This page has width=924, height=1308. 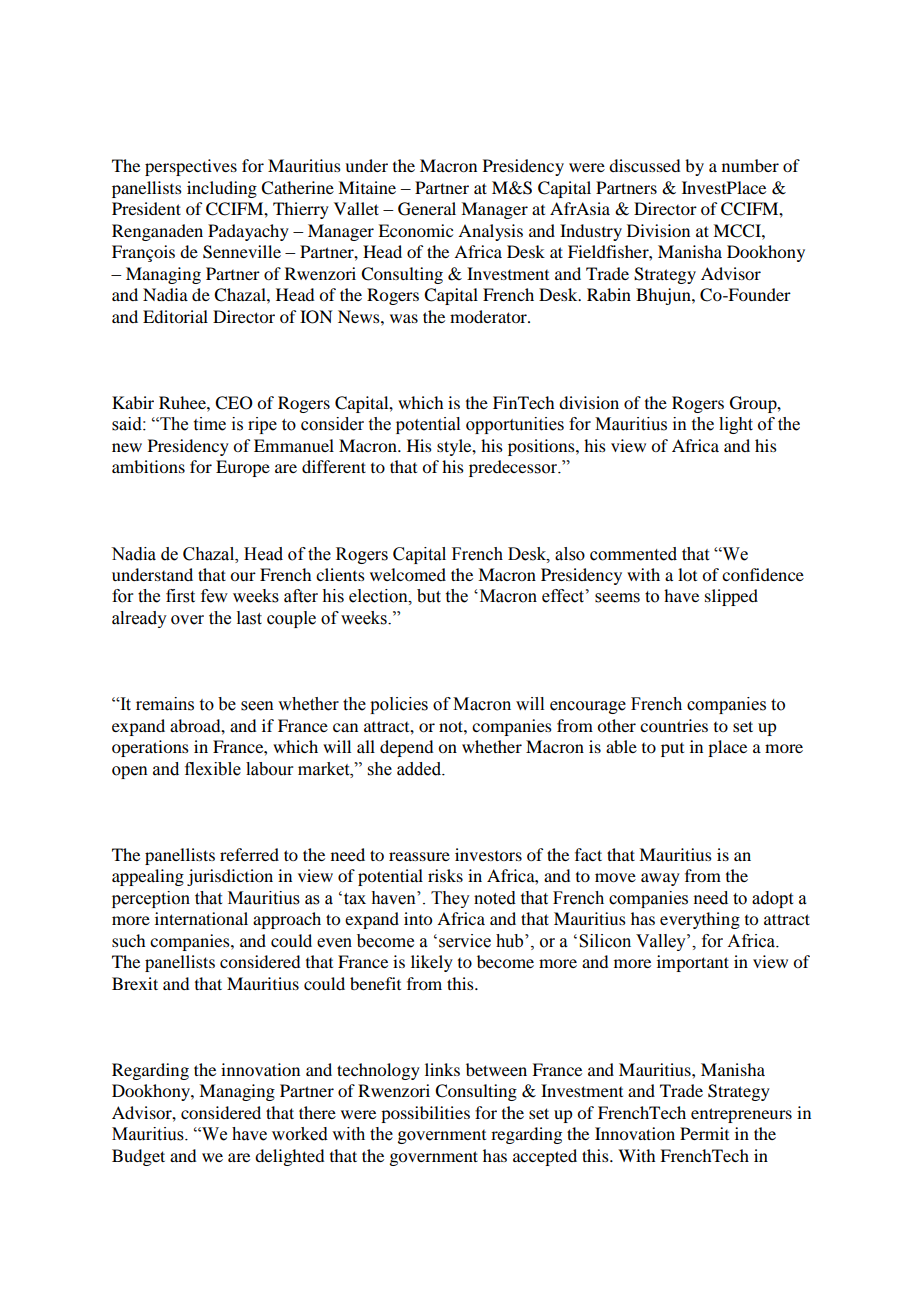 What do you see at coordinates (450, 899) in the page?
I see `They` at bounding box center [450, 899].
